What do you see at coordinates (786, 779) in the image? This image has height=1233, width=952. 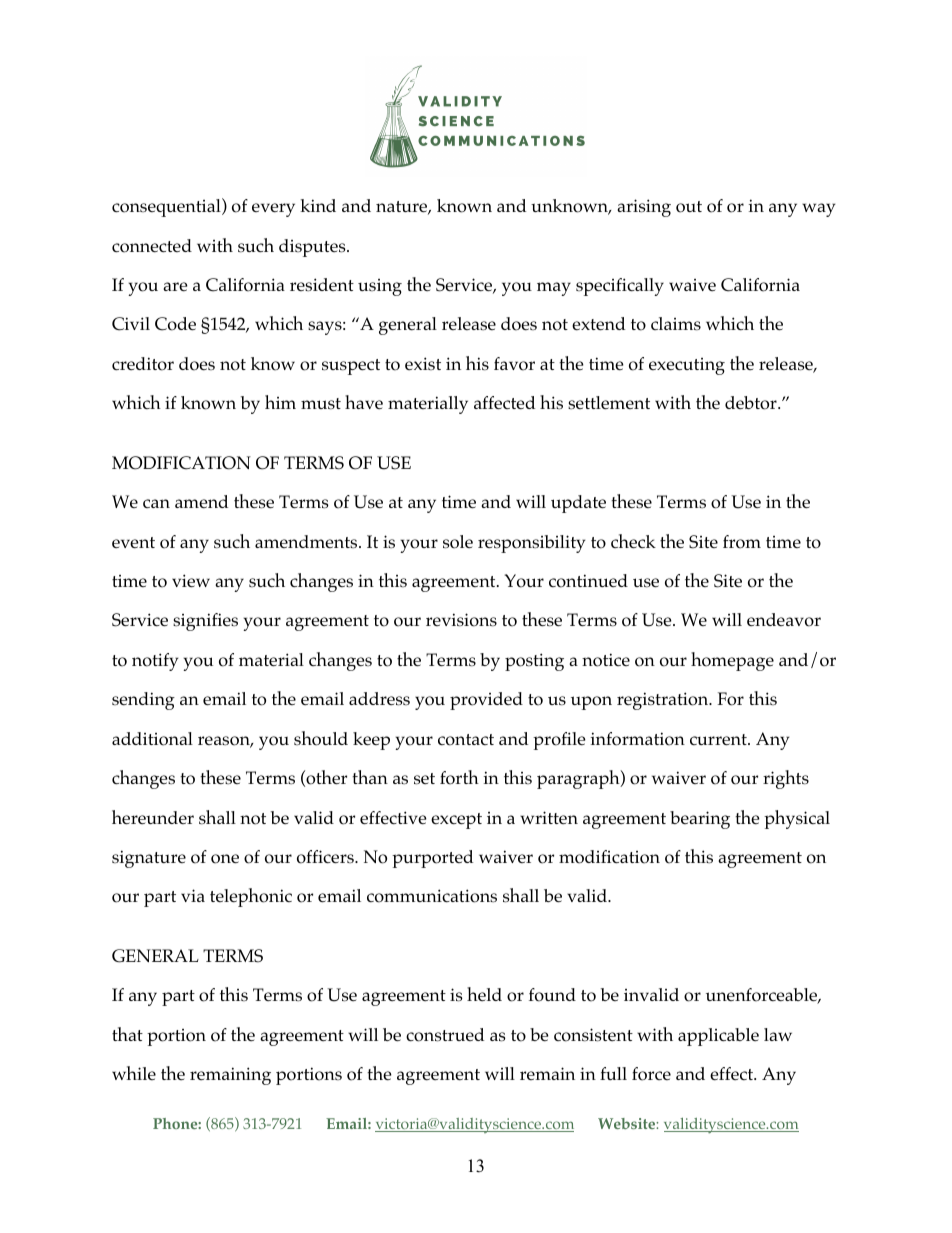 I see `rights` at bounding box center [786, 779].
